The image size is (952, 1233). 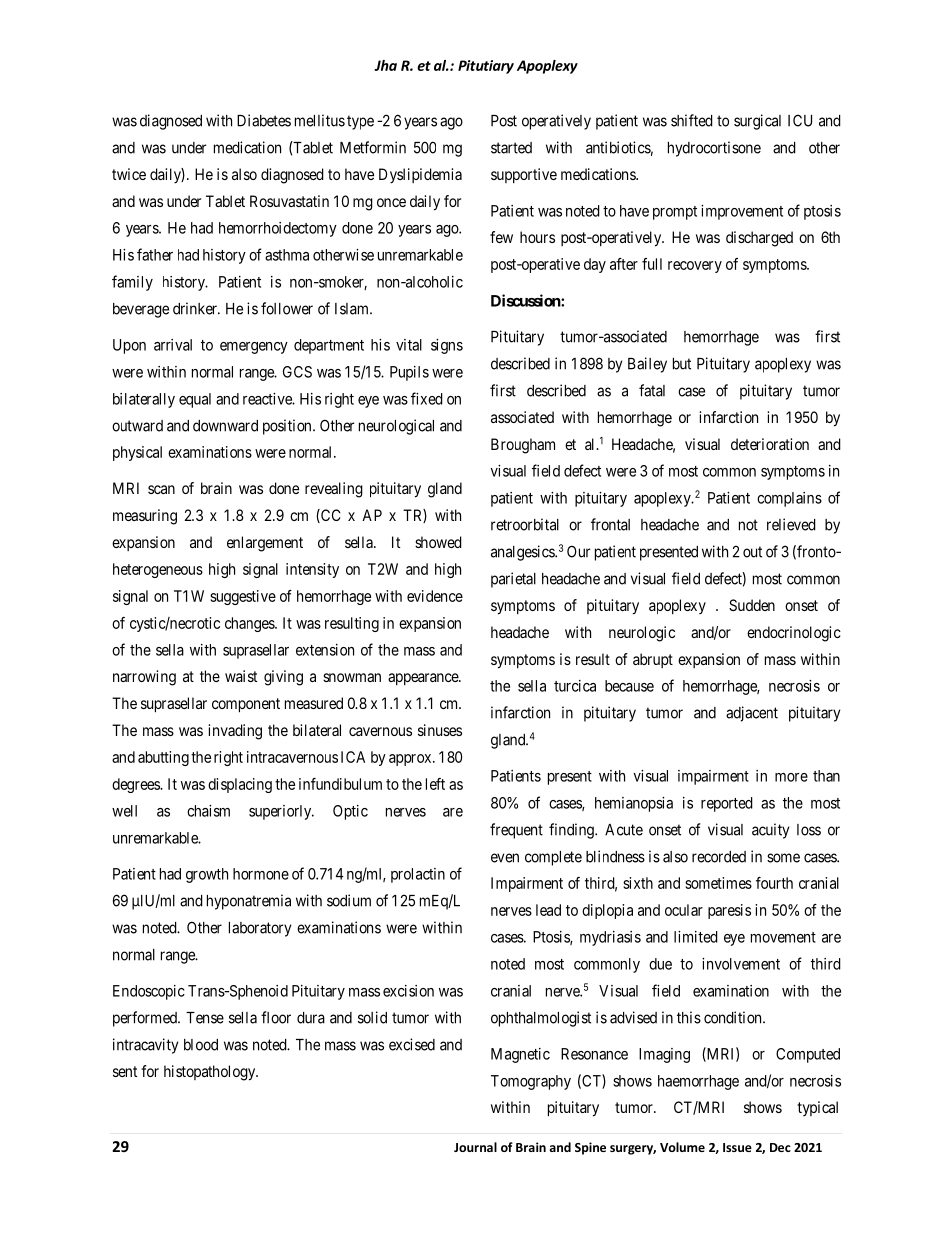 What do you see at coordinates (246, 705) in the page?
I see `component` at bounding box center [246, 705].
